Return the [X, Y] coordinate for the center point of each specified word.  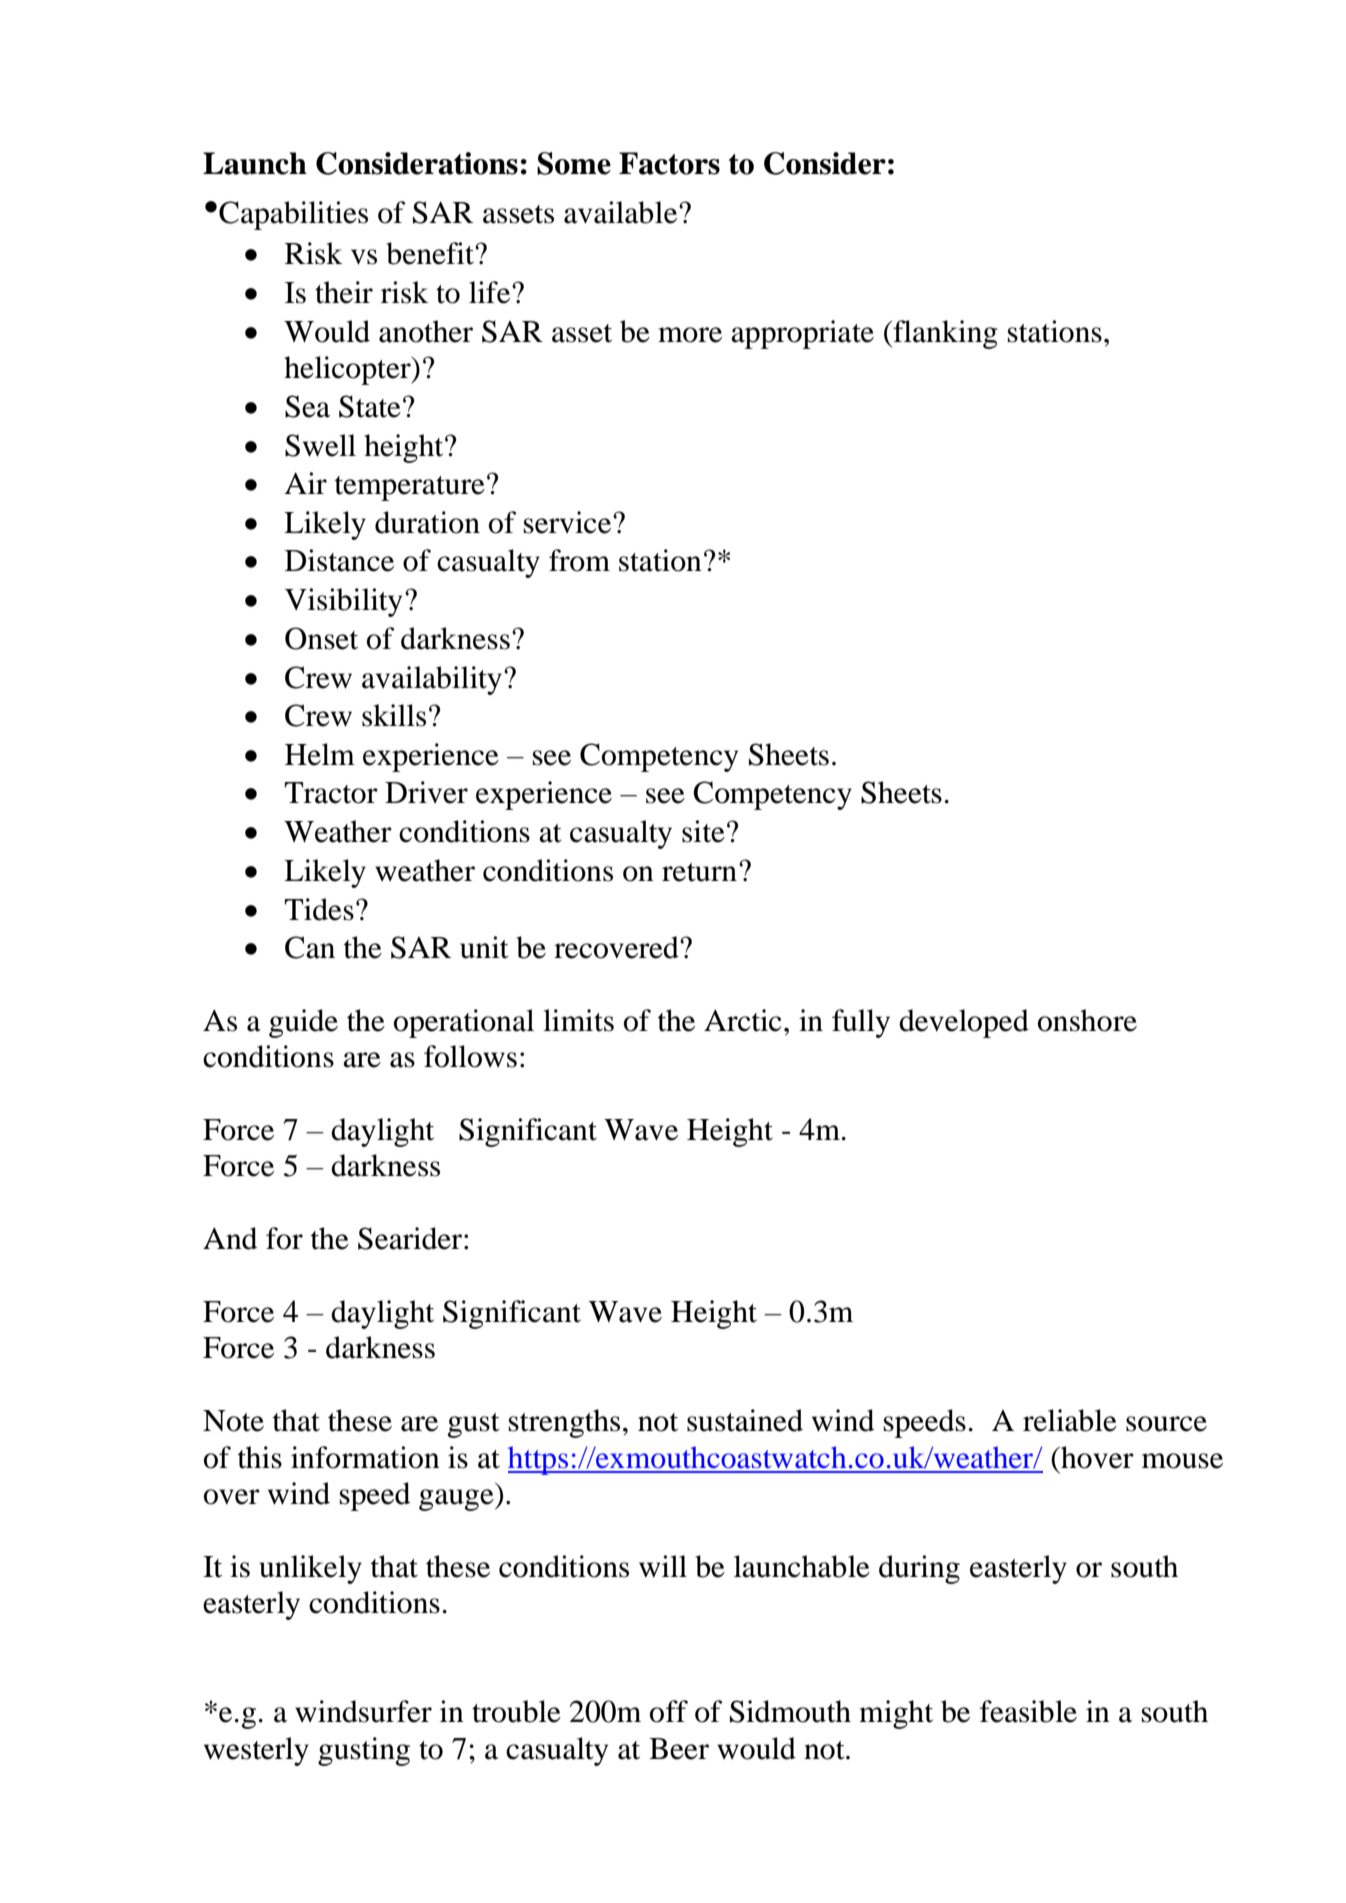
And [230, 1238]
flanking [944, 334]
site [703, 831]
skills [394, 715]
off [669, 1711]
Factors [669, 163]
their [344, 292]
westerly [256, 1751]
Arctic [743, 1020]
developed [964, 1023]
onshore [1087, 1020]
